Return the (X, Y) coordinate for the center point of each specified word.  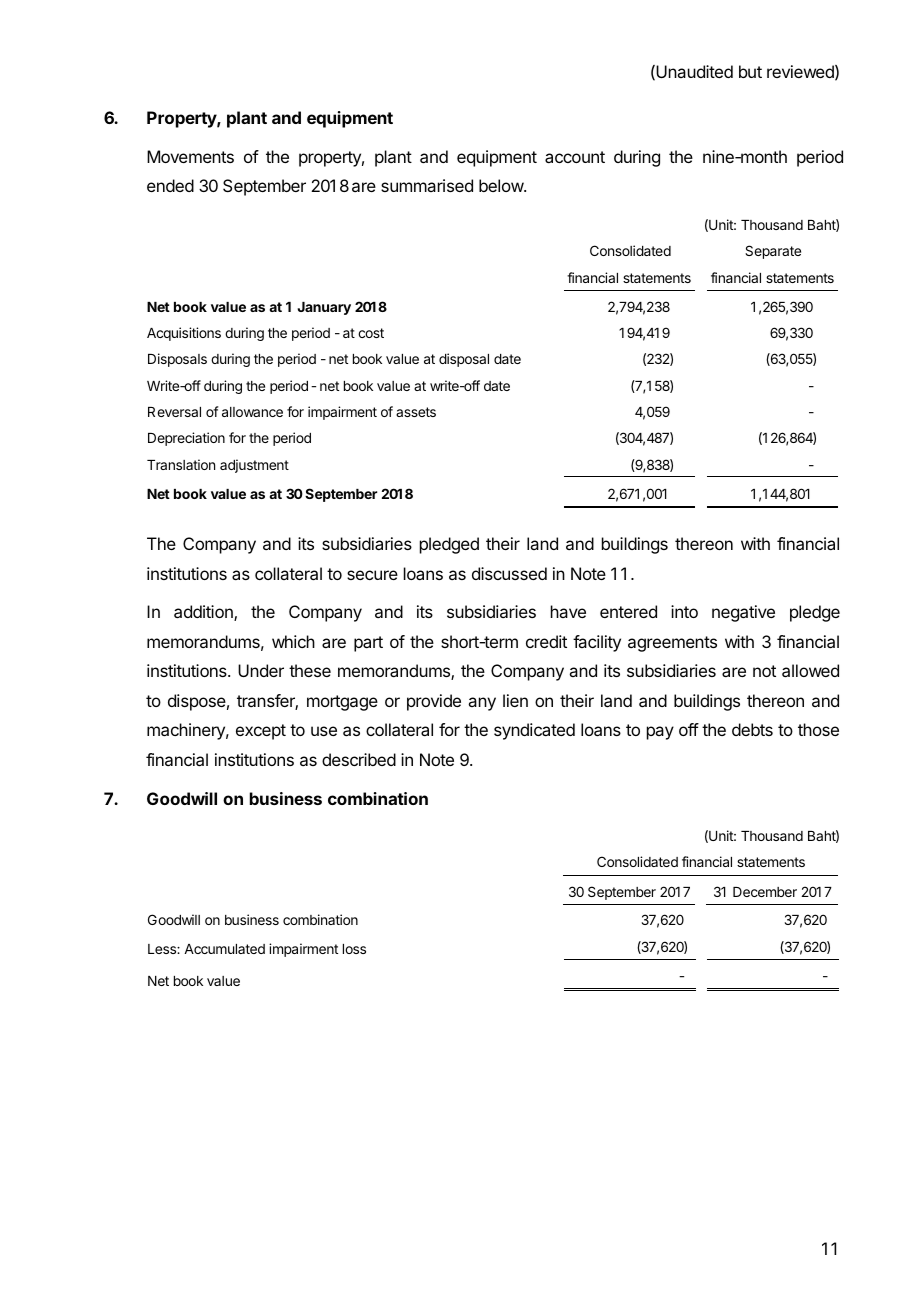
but (750, 71)
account (575, 157)
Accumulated (224, 949)
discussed (509, 573)
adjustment (254, 466)
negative (743, 613)
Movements (190, 156)
